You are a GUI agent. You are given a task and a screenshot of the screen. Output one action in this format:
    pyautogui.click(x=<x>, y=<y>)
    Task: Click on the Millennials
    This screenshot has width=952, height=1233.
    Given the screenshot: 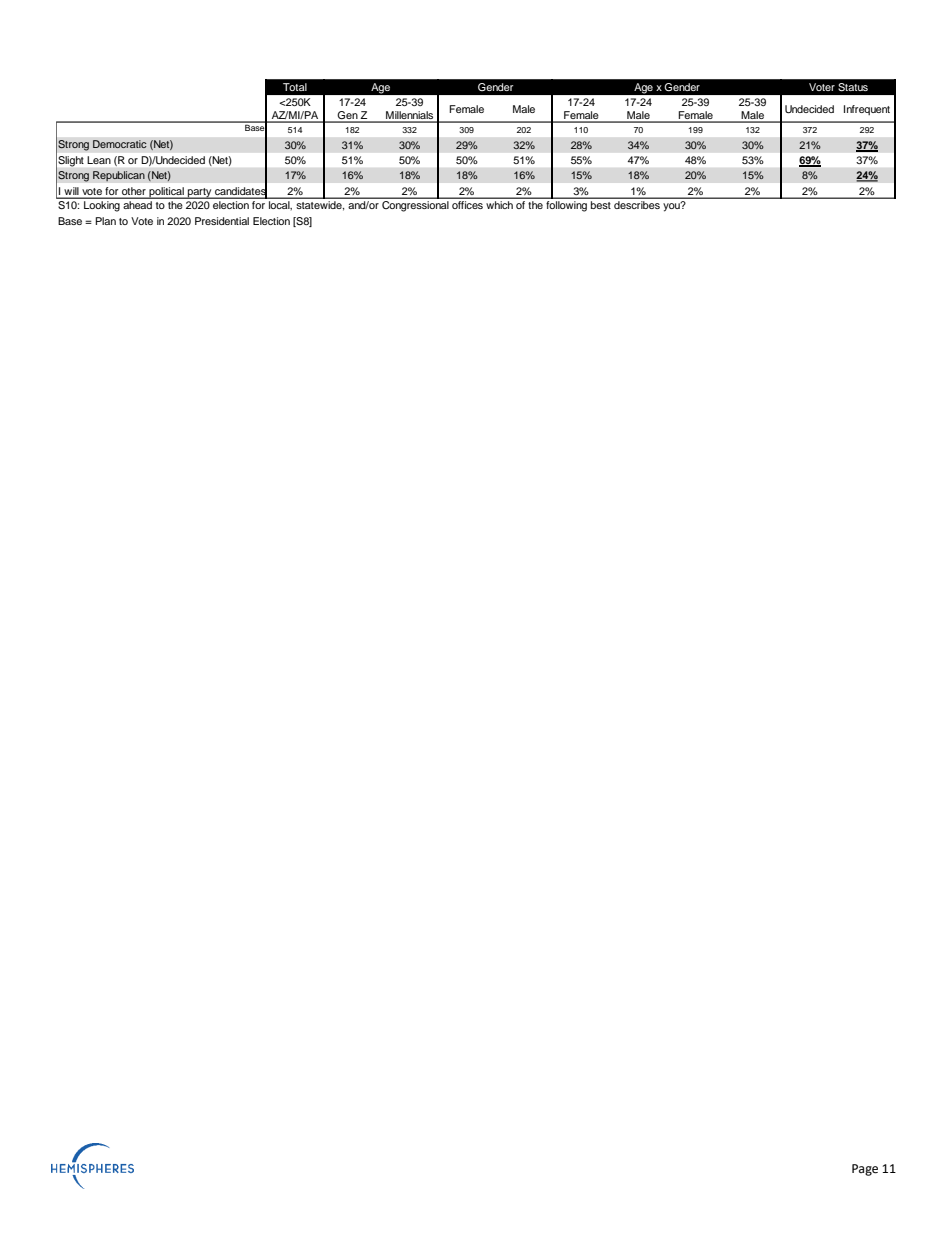 What is the action you would take?
    pyautogui.click(x=410, y=116)
